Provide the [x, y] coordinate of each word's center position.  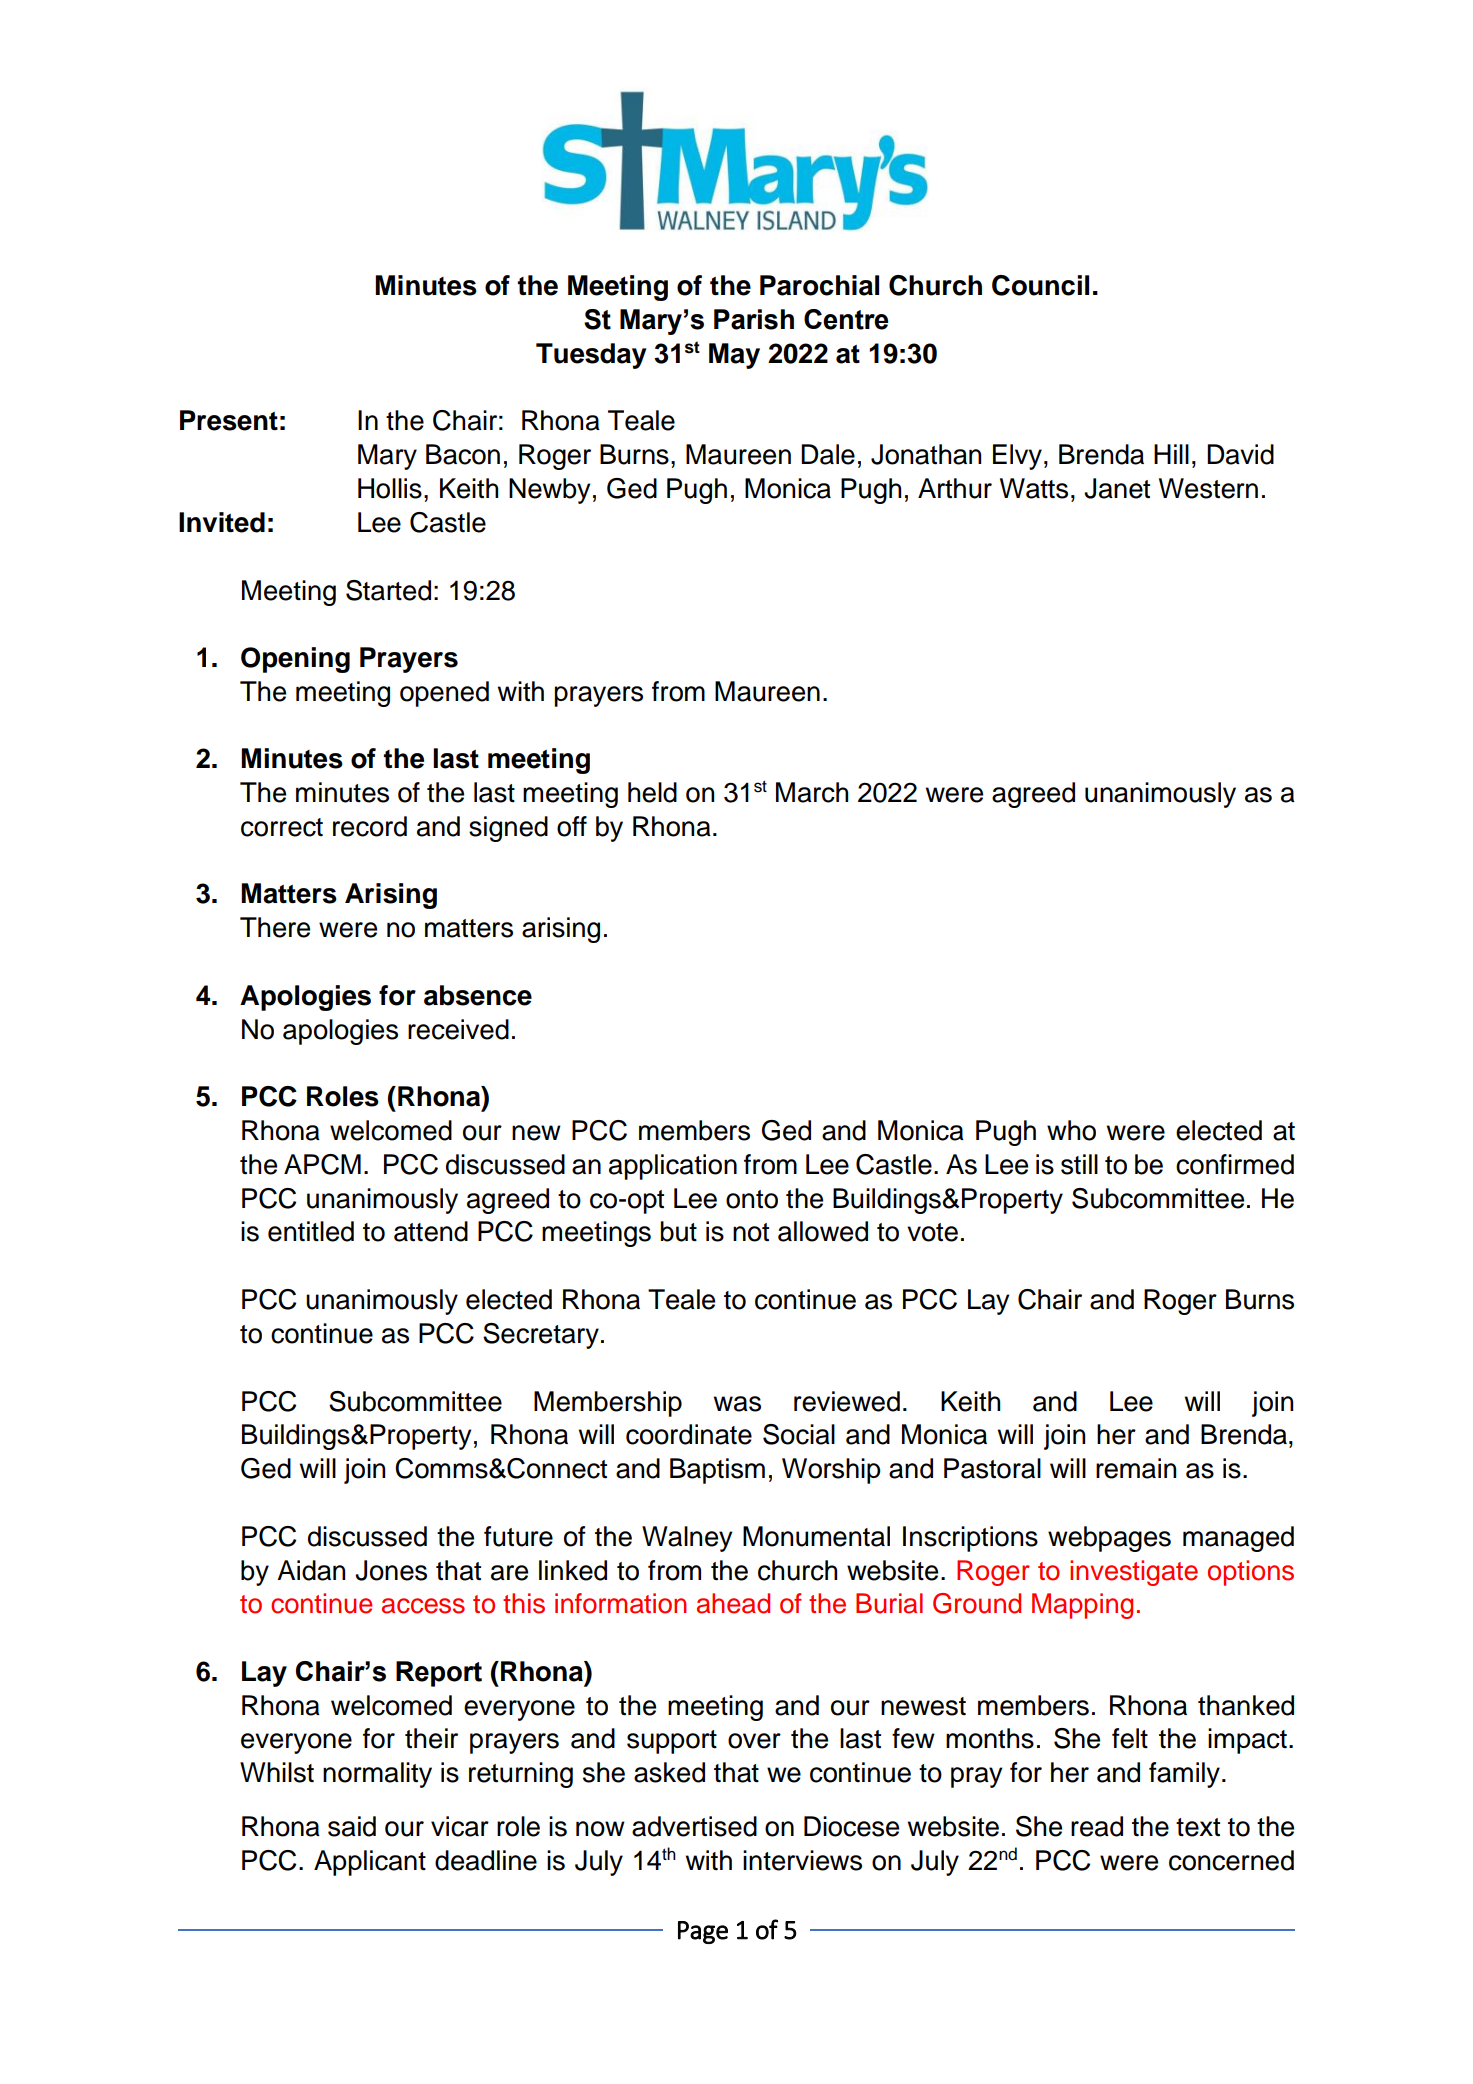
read [1097, 1826]
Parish [754, 319]
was [737, 1404]
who [1071, 1130]
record [370, 826]
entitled [311, 1231]
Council [1040, 285]
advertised [694, 1826]
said [352, 1826]
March [812, 792]
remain [1136, 1468]
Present [229, 420]
